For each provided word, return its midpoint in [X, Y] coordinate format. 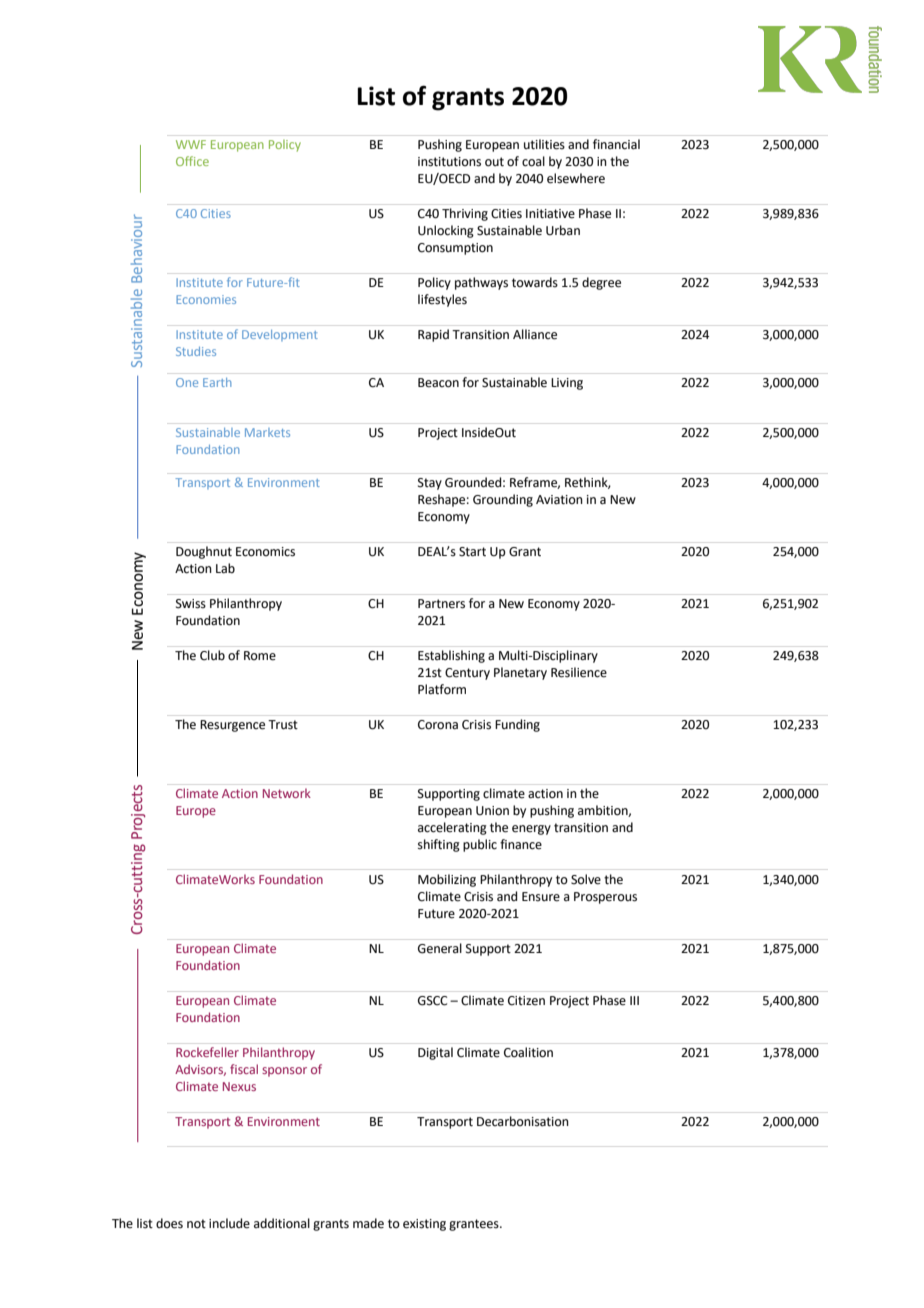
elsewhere [576, 178]
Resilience [579, 672]
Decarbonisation [523, 1121]
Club [212, 655]
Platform [442, 689]
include [229, 1223]
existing [424, 1225]
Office [192, 161]
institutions [449, 162]
